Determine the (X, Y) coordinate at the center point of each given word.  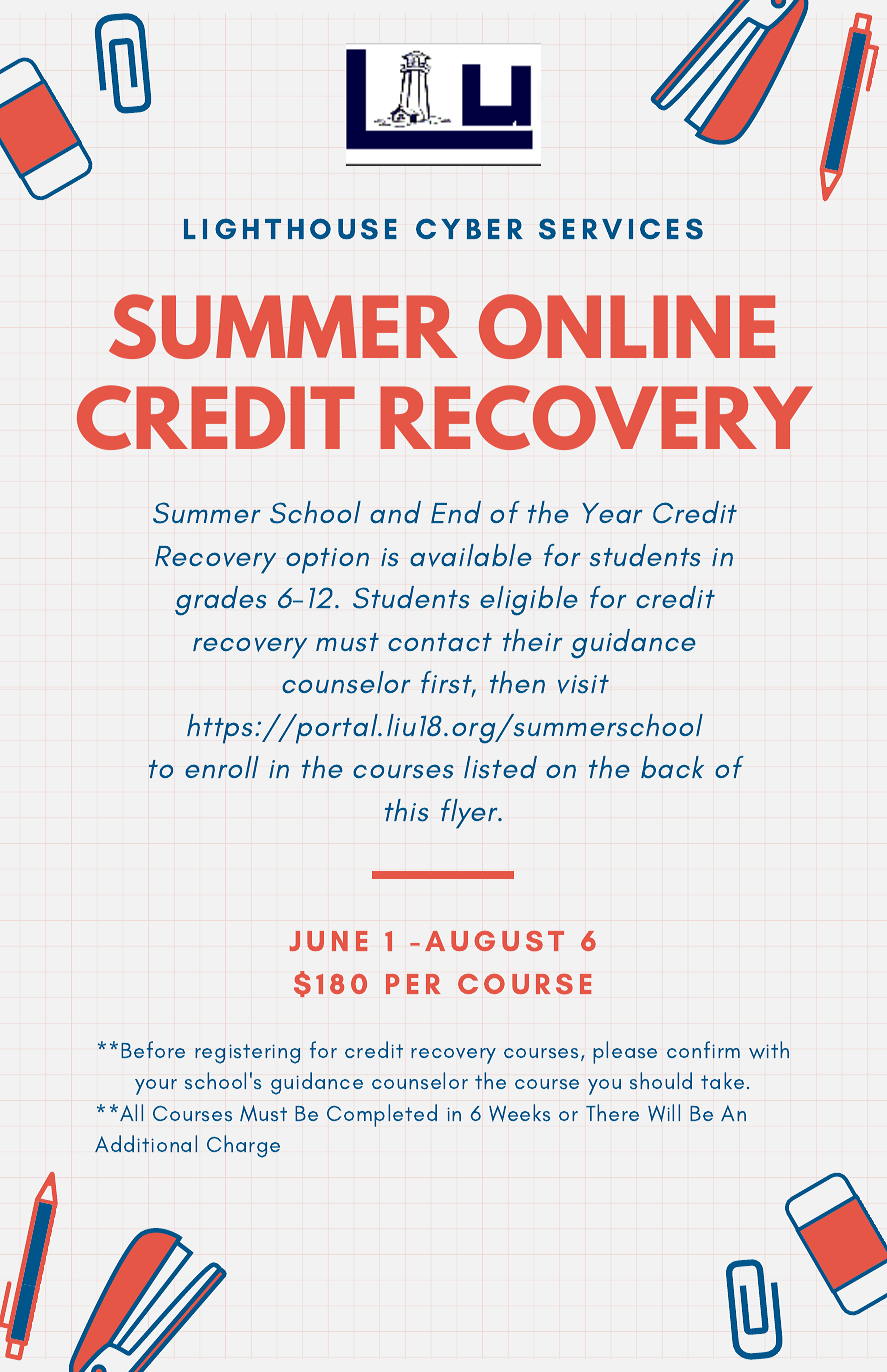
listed (500, 767)
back (672, 767)
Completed (382, 1115)
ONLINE (627, 326)
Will (664, 1113)
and (395, 512)
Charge (243, 1146)
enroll (222, 767)
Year (612, 513)
